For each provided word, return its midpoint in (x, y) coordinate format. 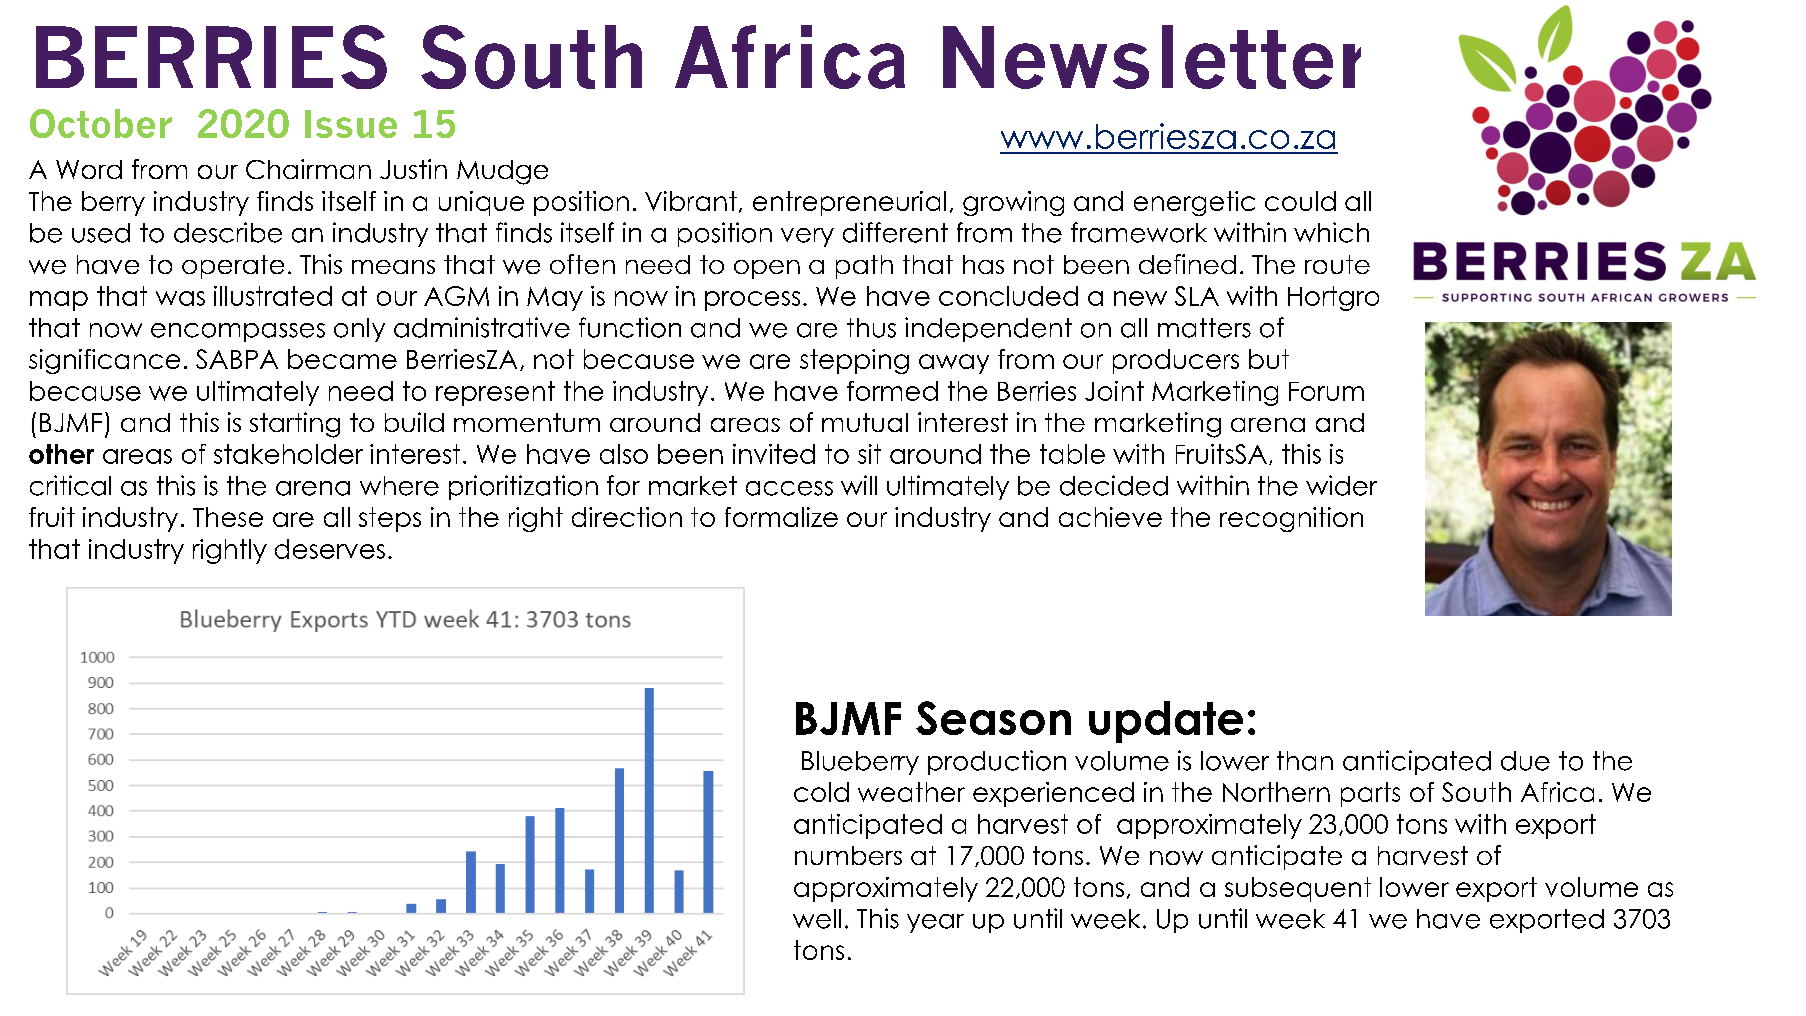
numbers (848, 855)
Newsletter (1152, 57)
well (817, 919)
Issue (351, 124)
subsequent (1298, 889)
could (1300, 201)
